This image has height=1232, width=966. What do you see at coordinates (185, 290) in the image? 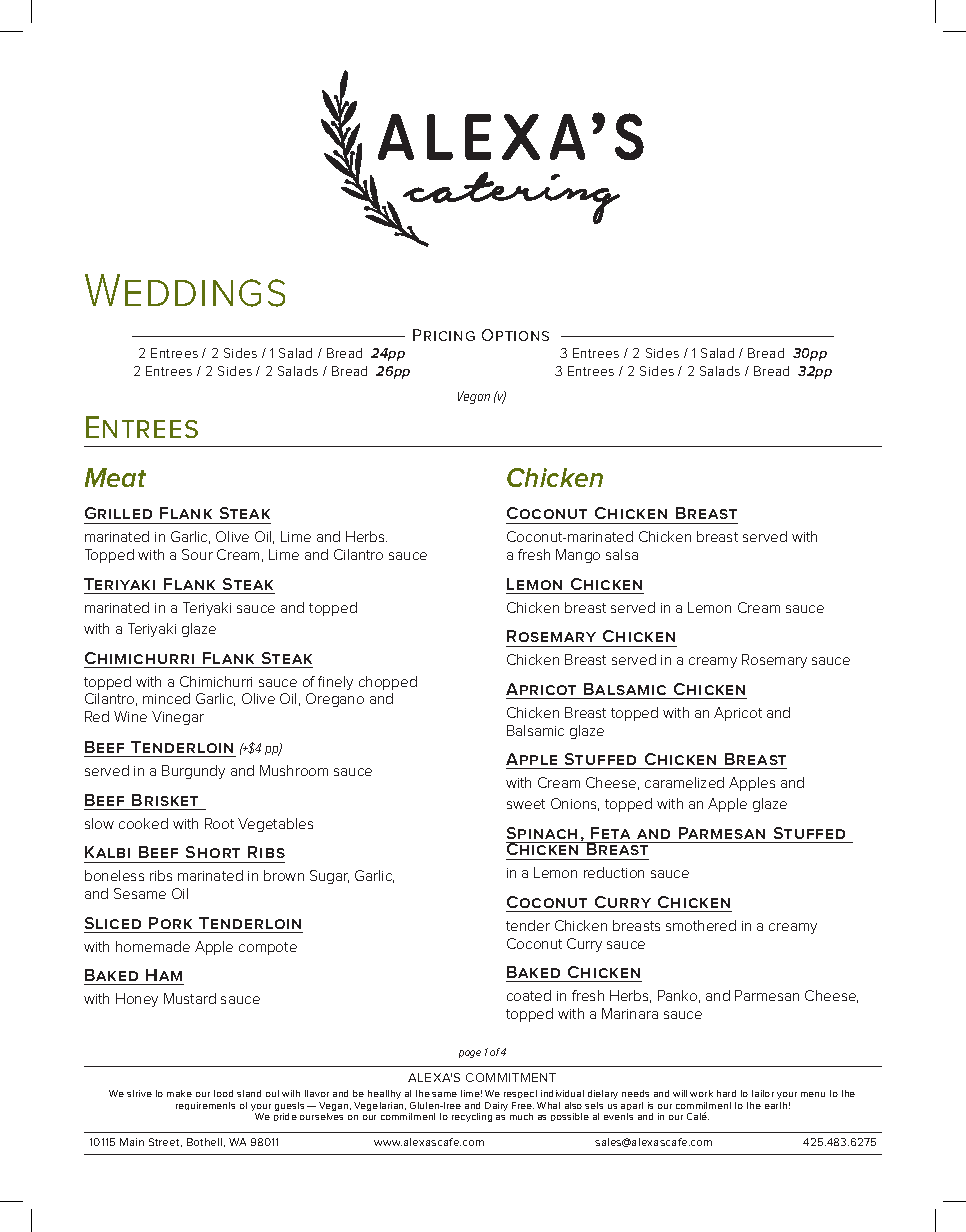
I see `Weddings` at bounding box center [185, 290].
